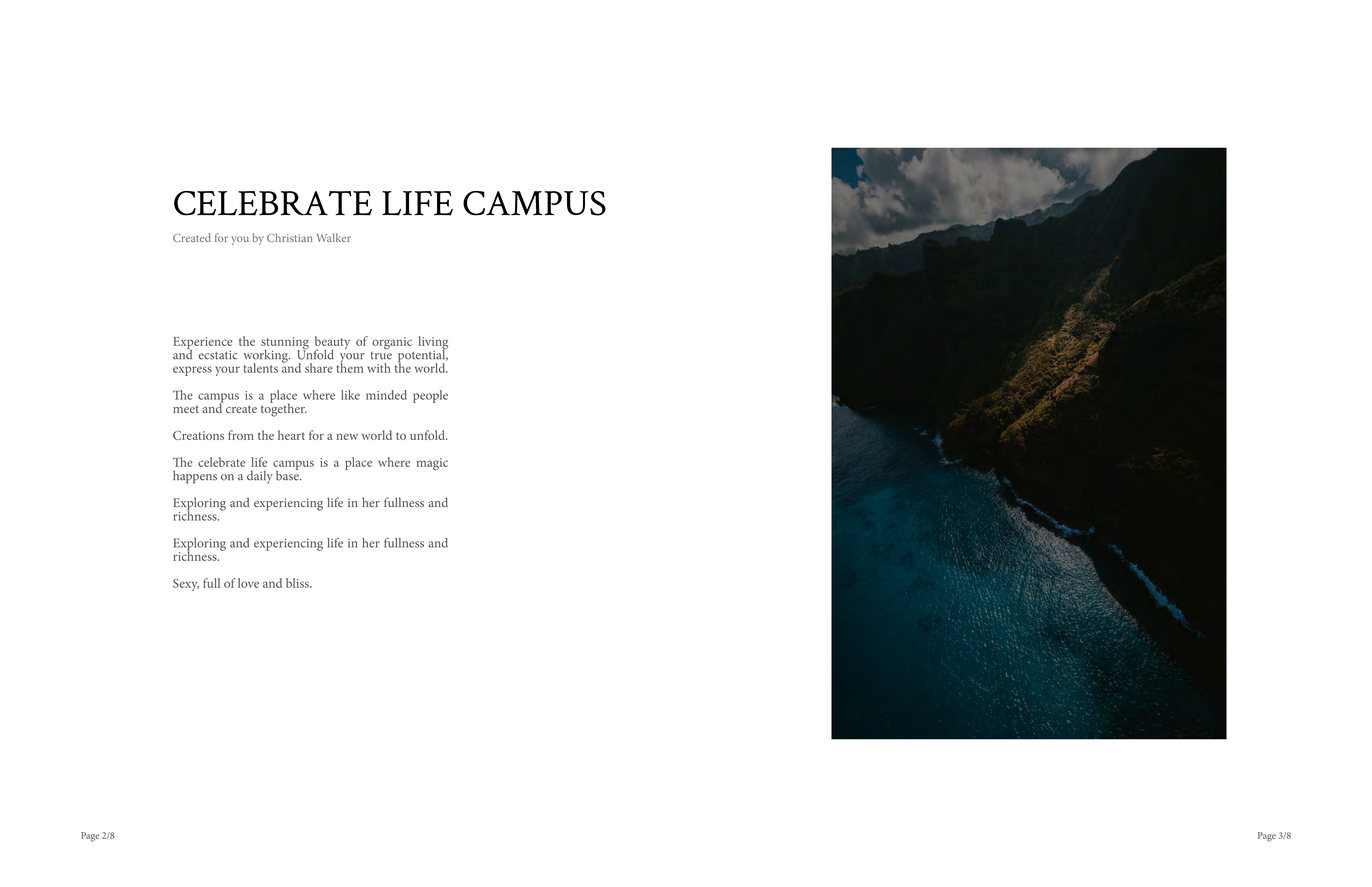  What do you see at coordinates (288, 474) in the screenshot?
I see `base` at bounding box center [288, 474].
